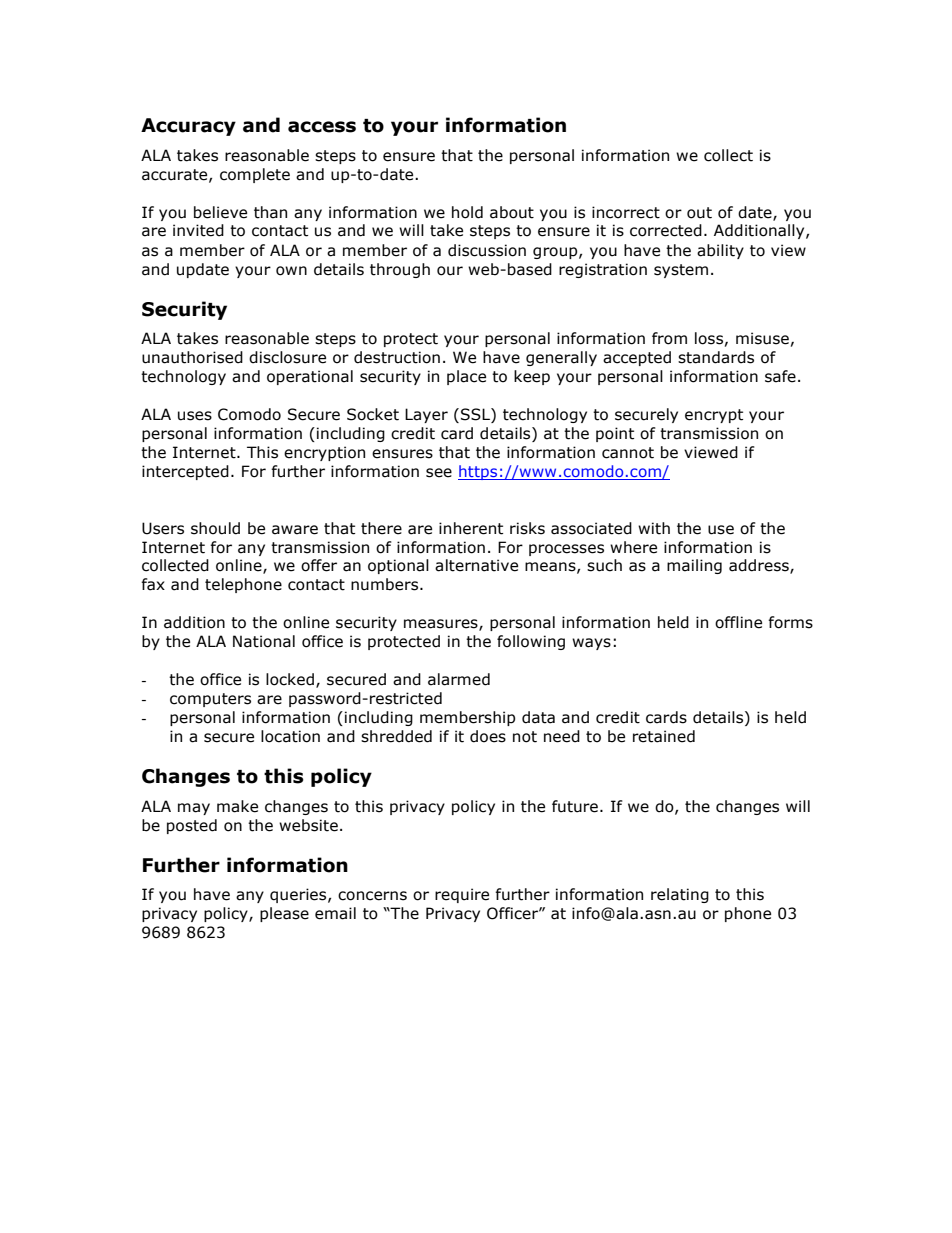 This image has height=1233, width=952. What do you see at coordinates (626, 212) in the image?
I see `incorrect` at bounding box center [626, 212].
